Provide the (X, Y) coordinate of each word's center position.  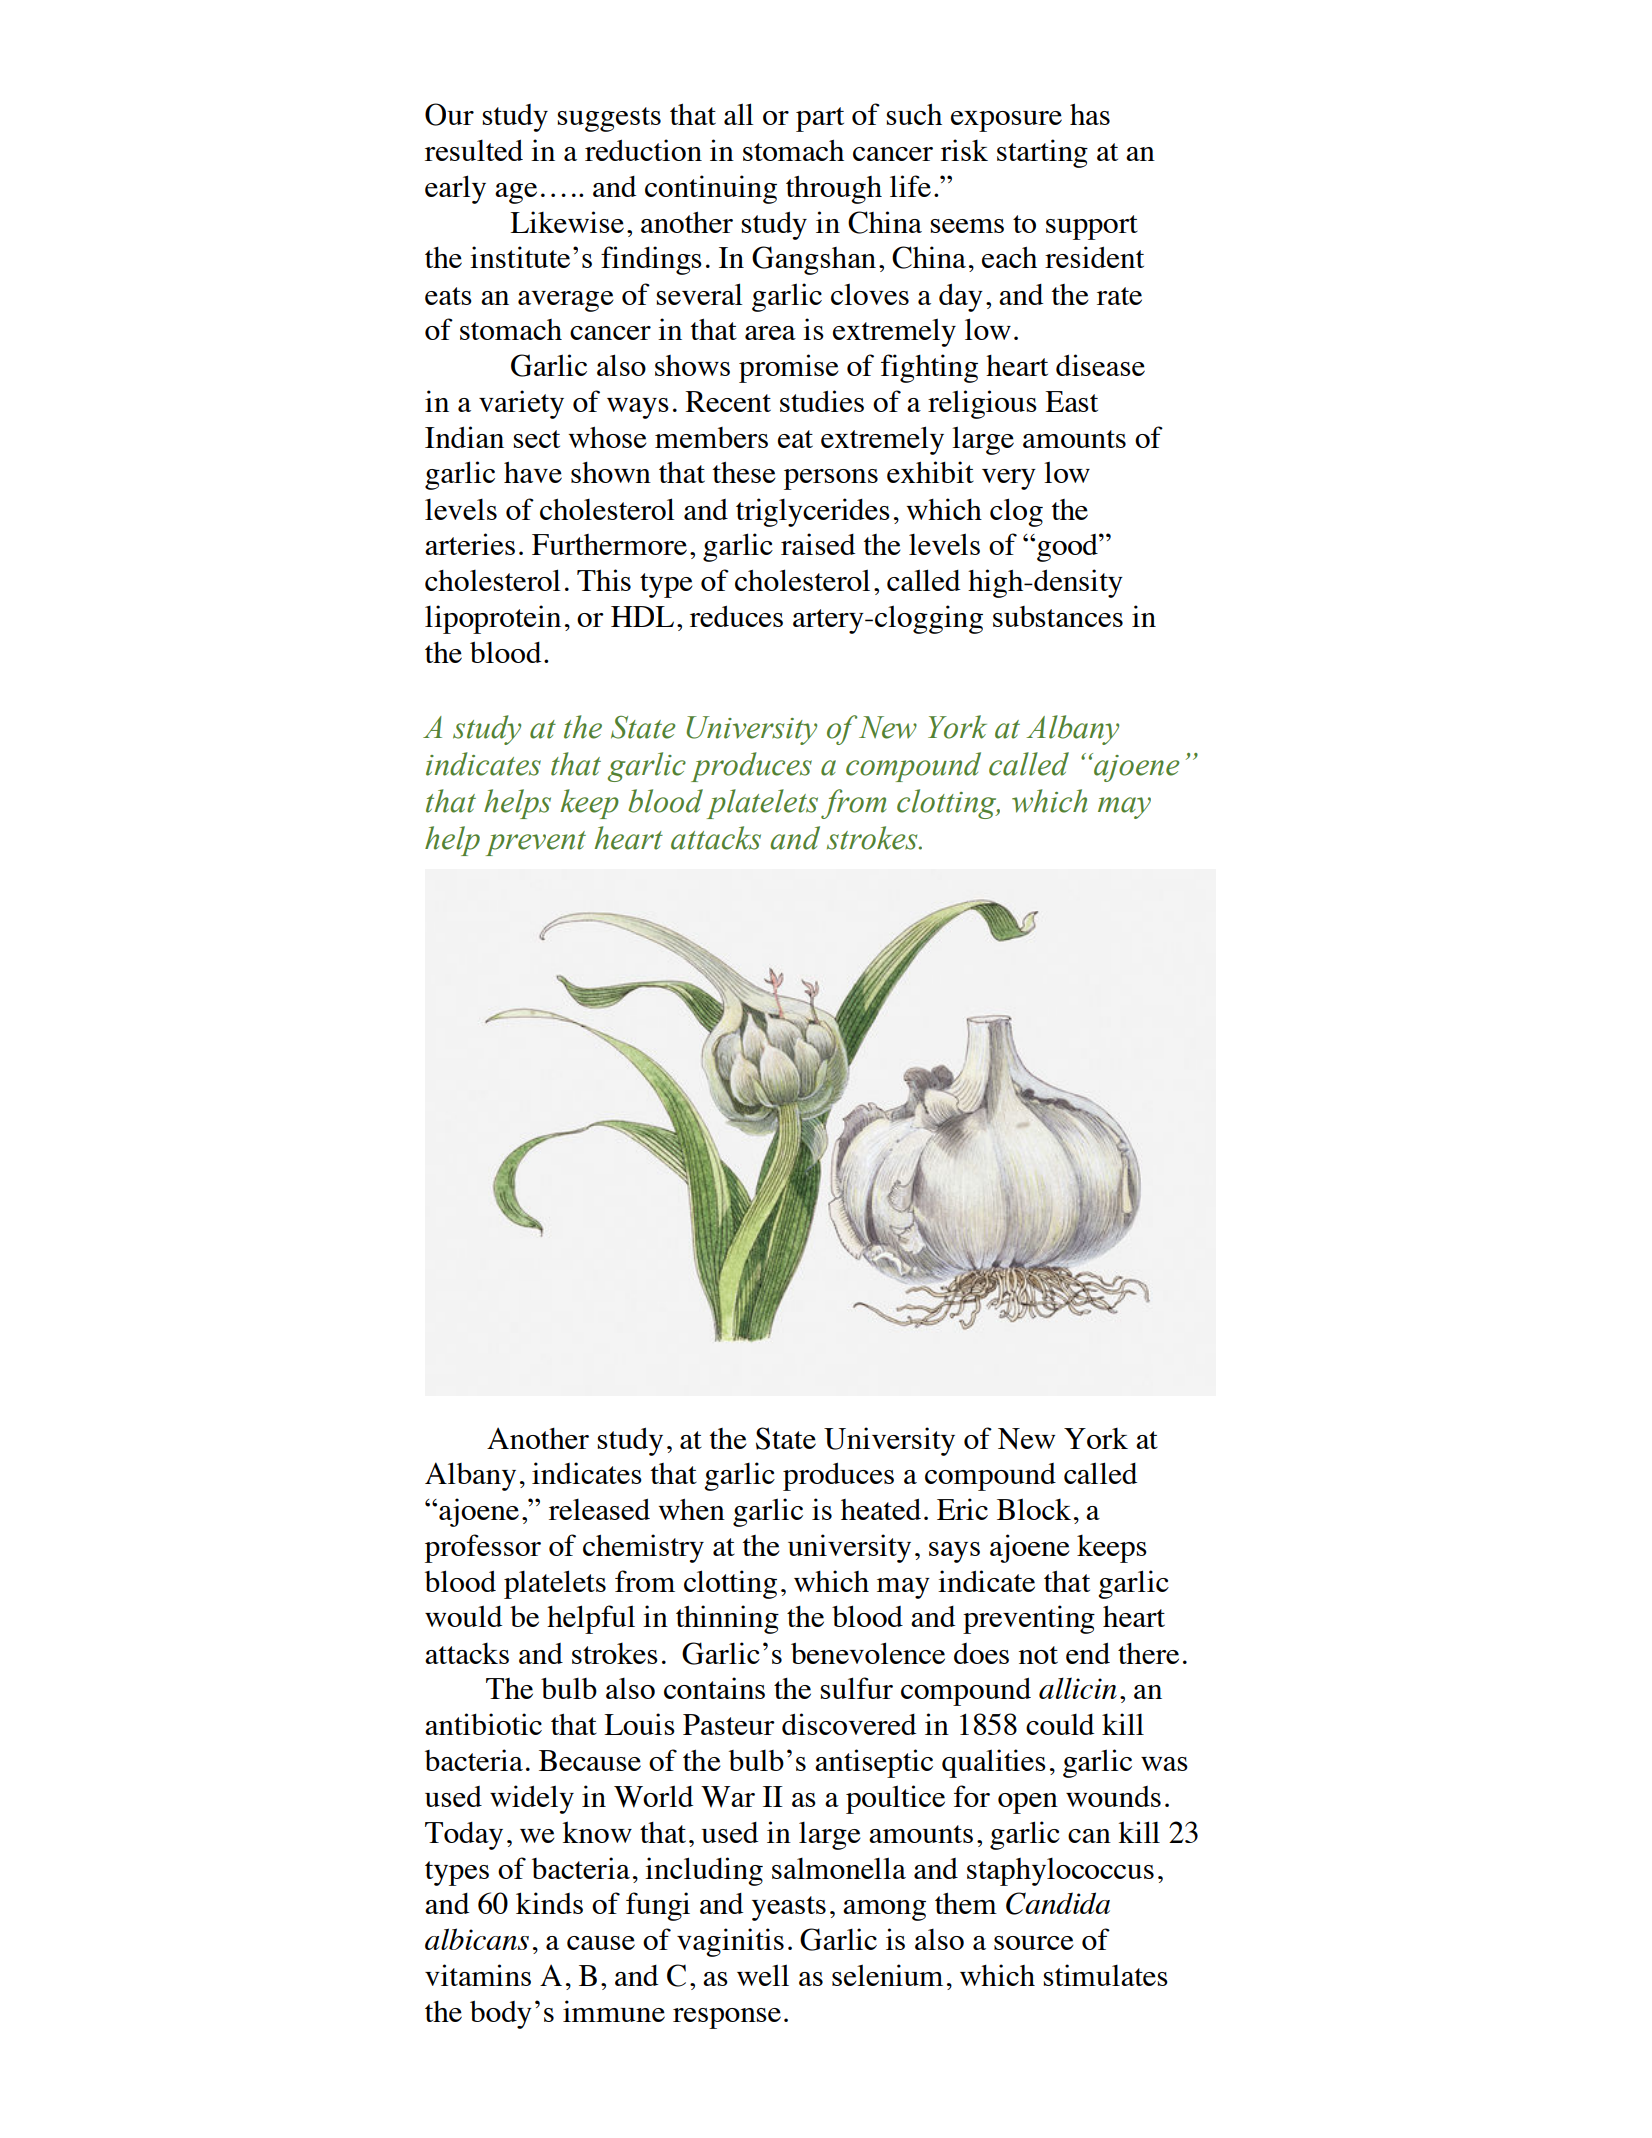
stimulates (1106, 1975)
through (834, 189)
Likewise (567, 222)
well (763, 1975)
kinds (549, 1903)
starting (1042, 153)
